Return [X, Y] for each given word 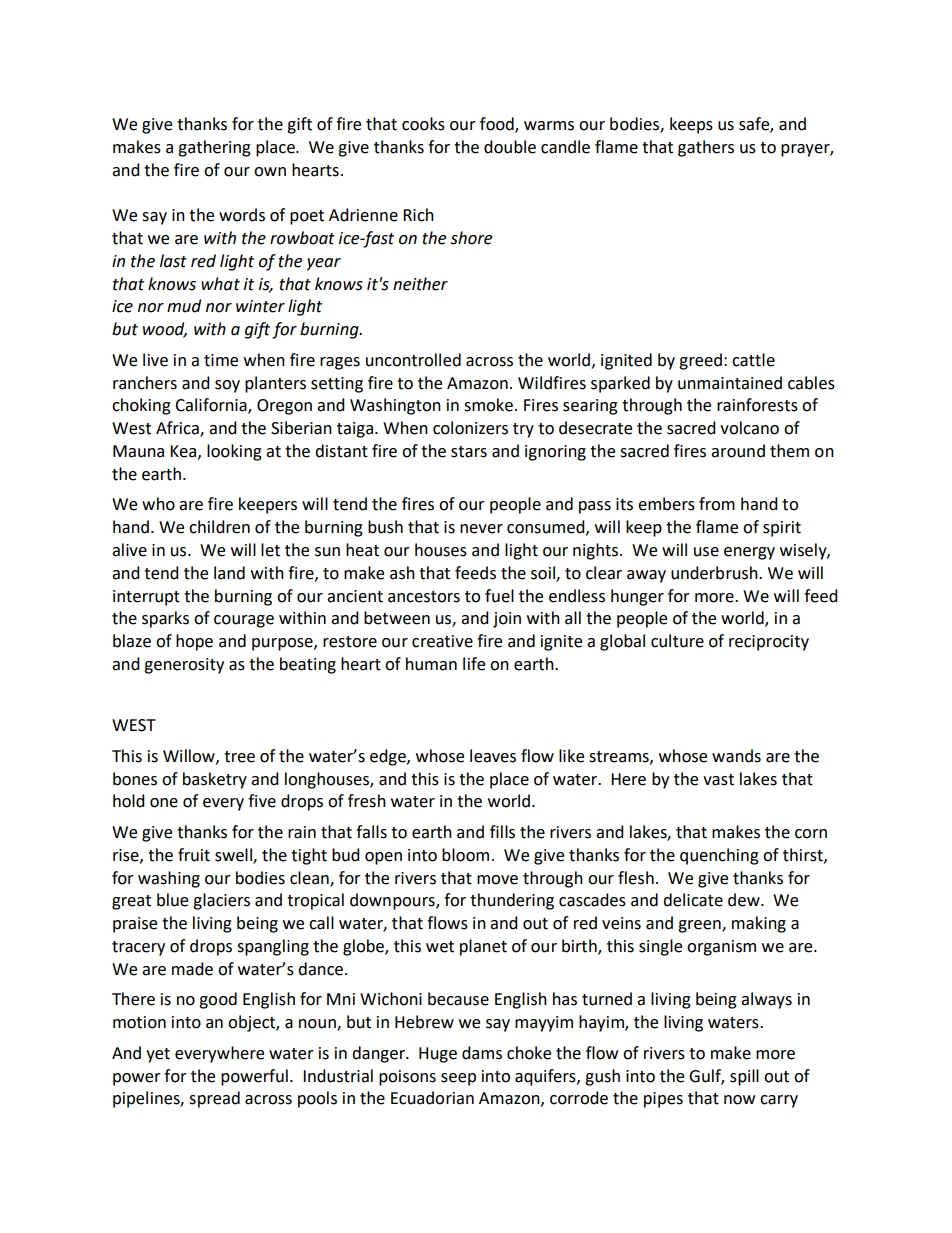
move [497, 880]
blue [172, 900]
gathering [214, 148]
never [481, 529]
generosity [184, 666]
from [717, 504]
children [219, 527]
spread [214, 1099]
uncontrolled [413, 360]
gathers [706, 148]
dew [745, 900]
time [221, 360]
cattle [753, 360]
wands [736, 756]
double [510, 147]
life [474, 664]
